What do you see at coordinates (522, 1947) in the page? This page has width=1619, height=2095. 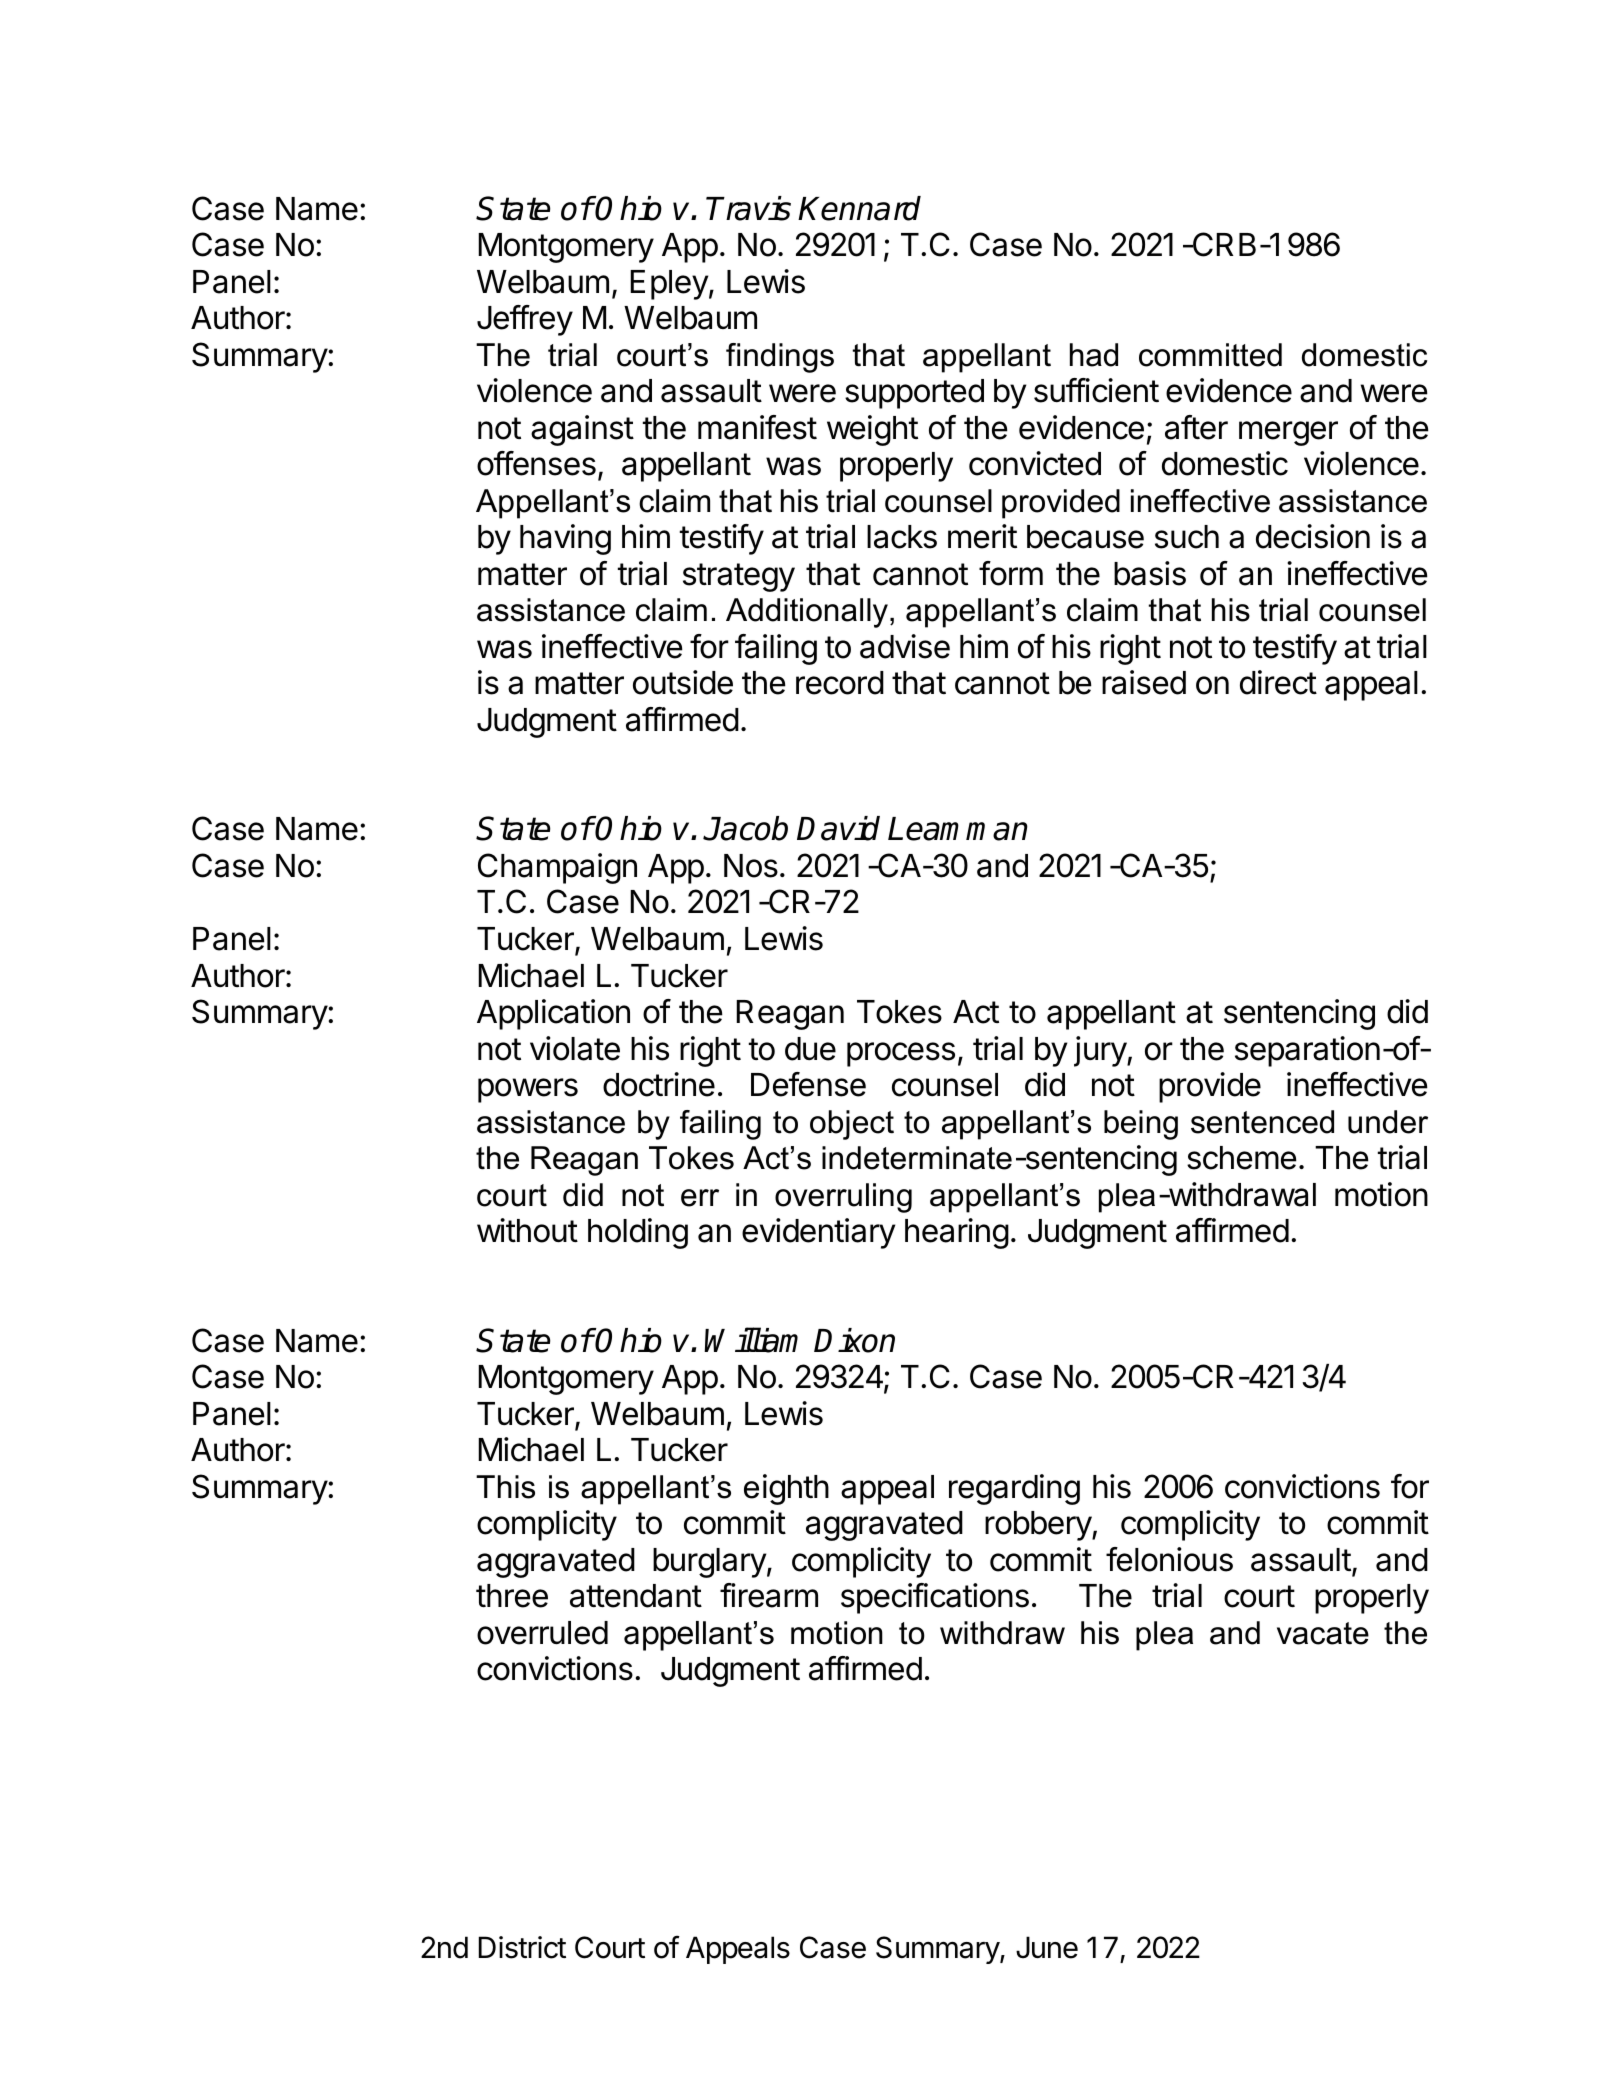 I see `District` at bounding box center [522, 1947].
